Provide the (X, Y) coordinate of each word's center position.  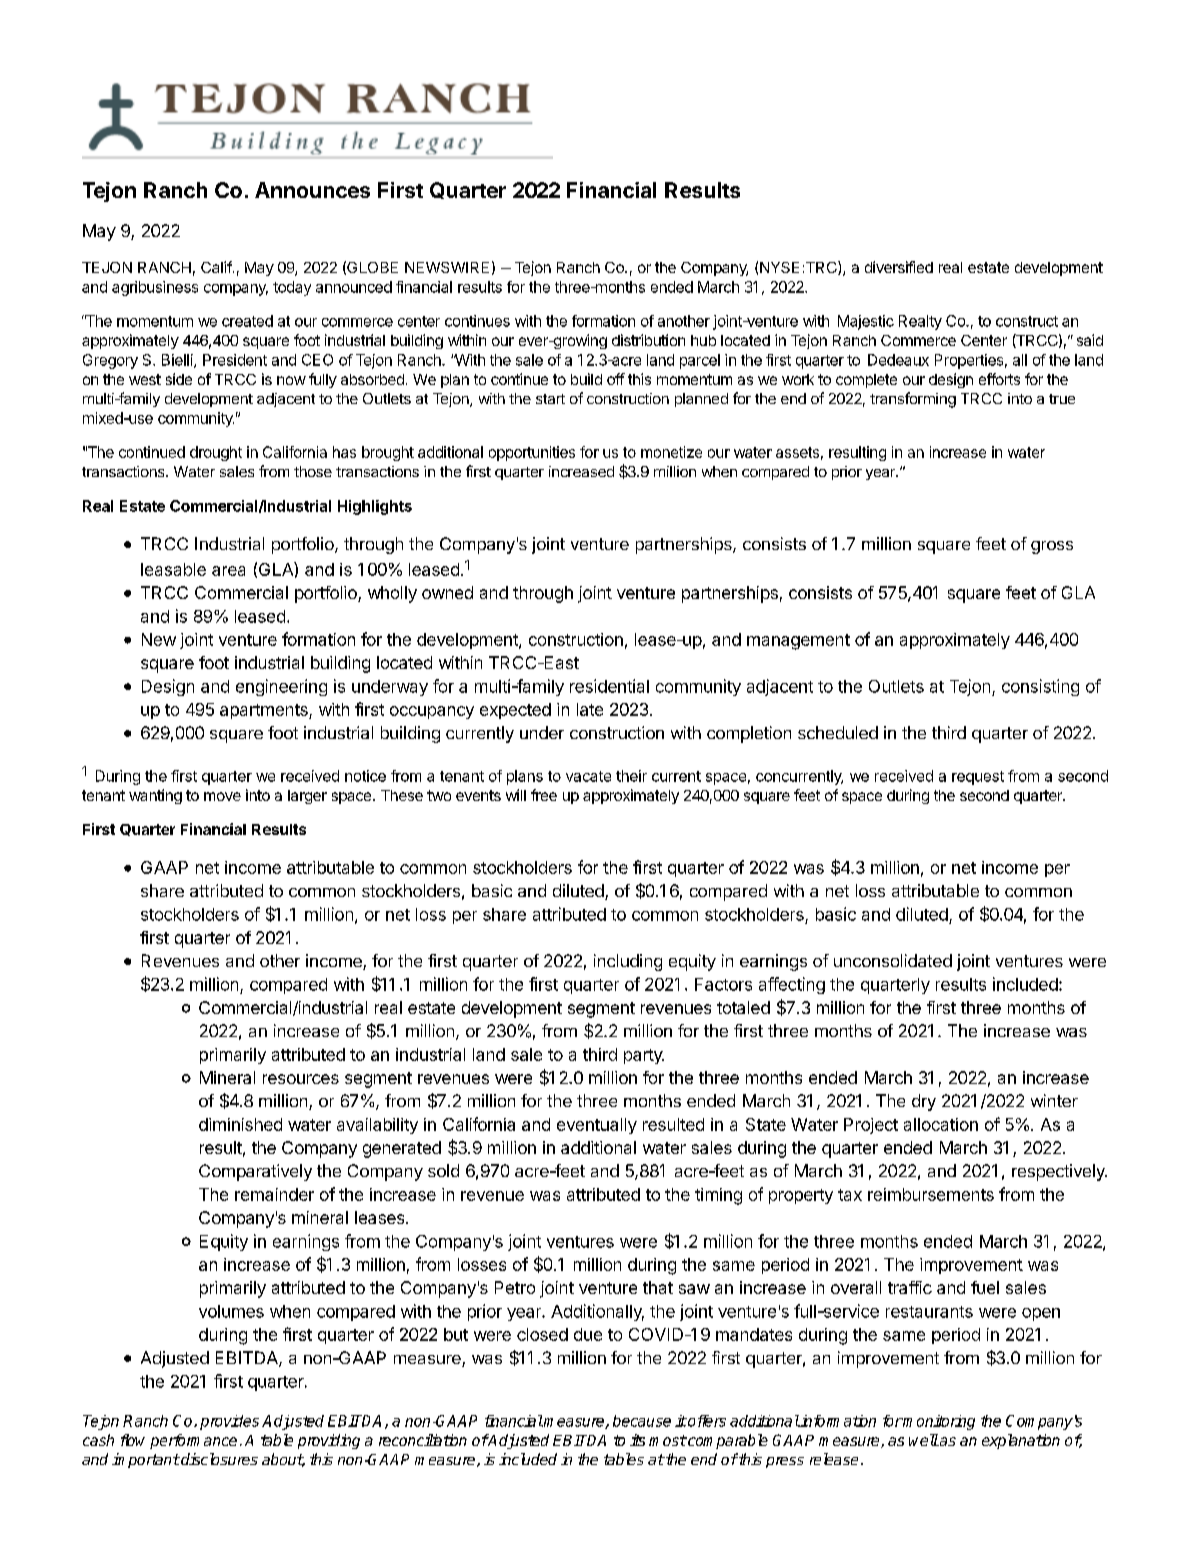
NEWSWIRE (447, 267)
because (642, 1421)
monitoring (938, 1422)
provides (229, 1422)
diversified (899, 267)
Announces (312, 190)
